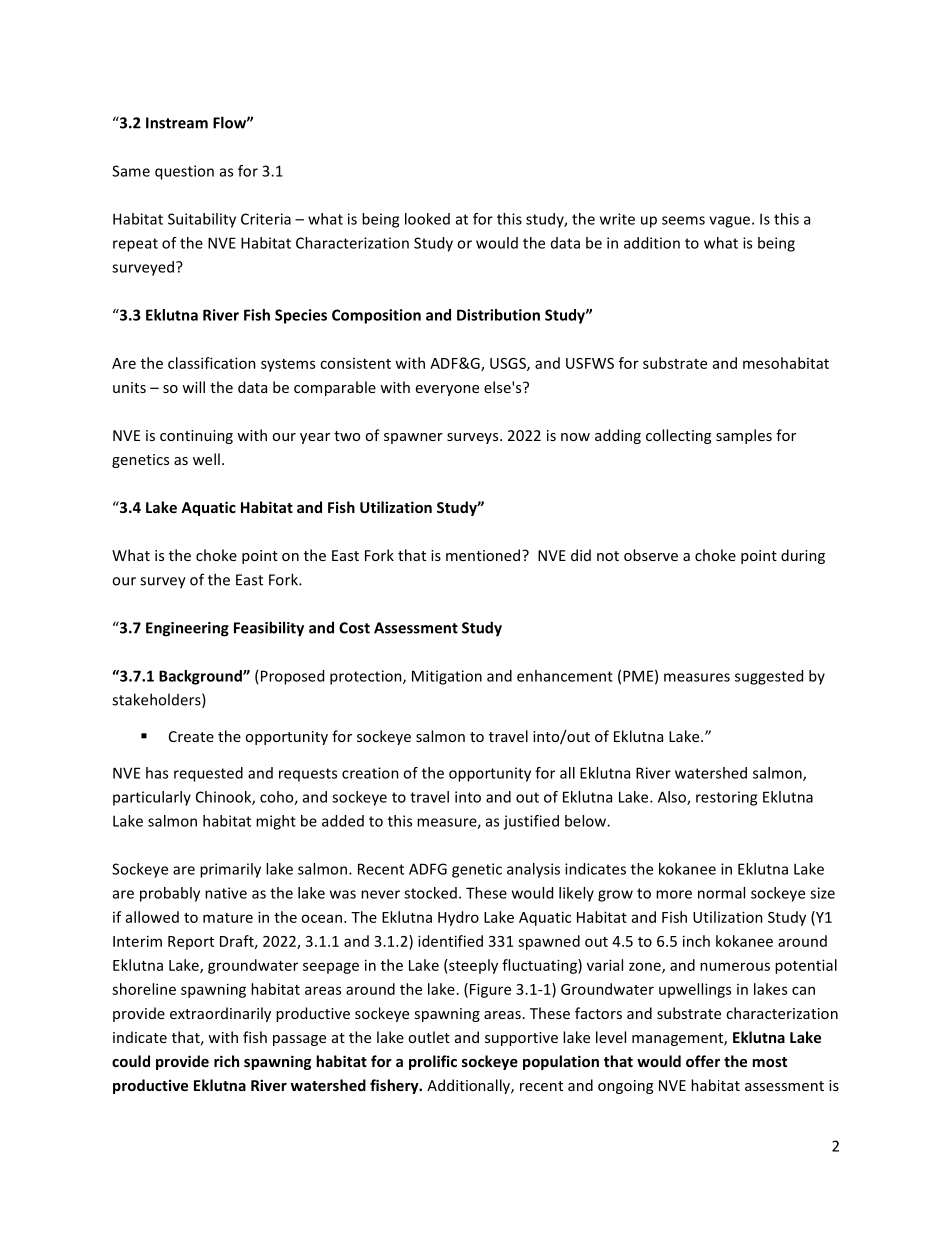  I want to click on Engineering, so click(187, 629).
